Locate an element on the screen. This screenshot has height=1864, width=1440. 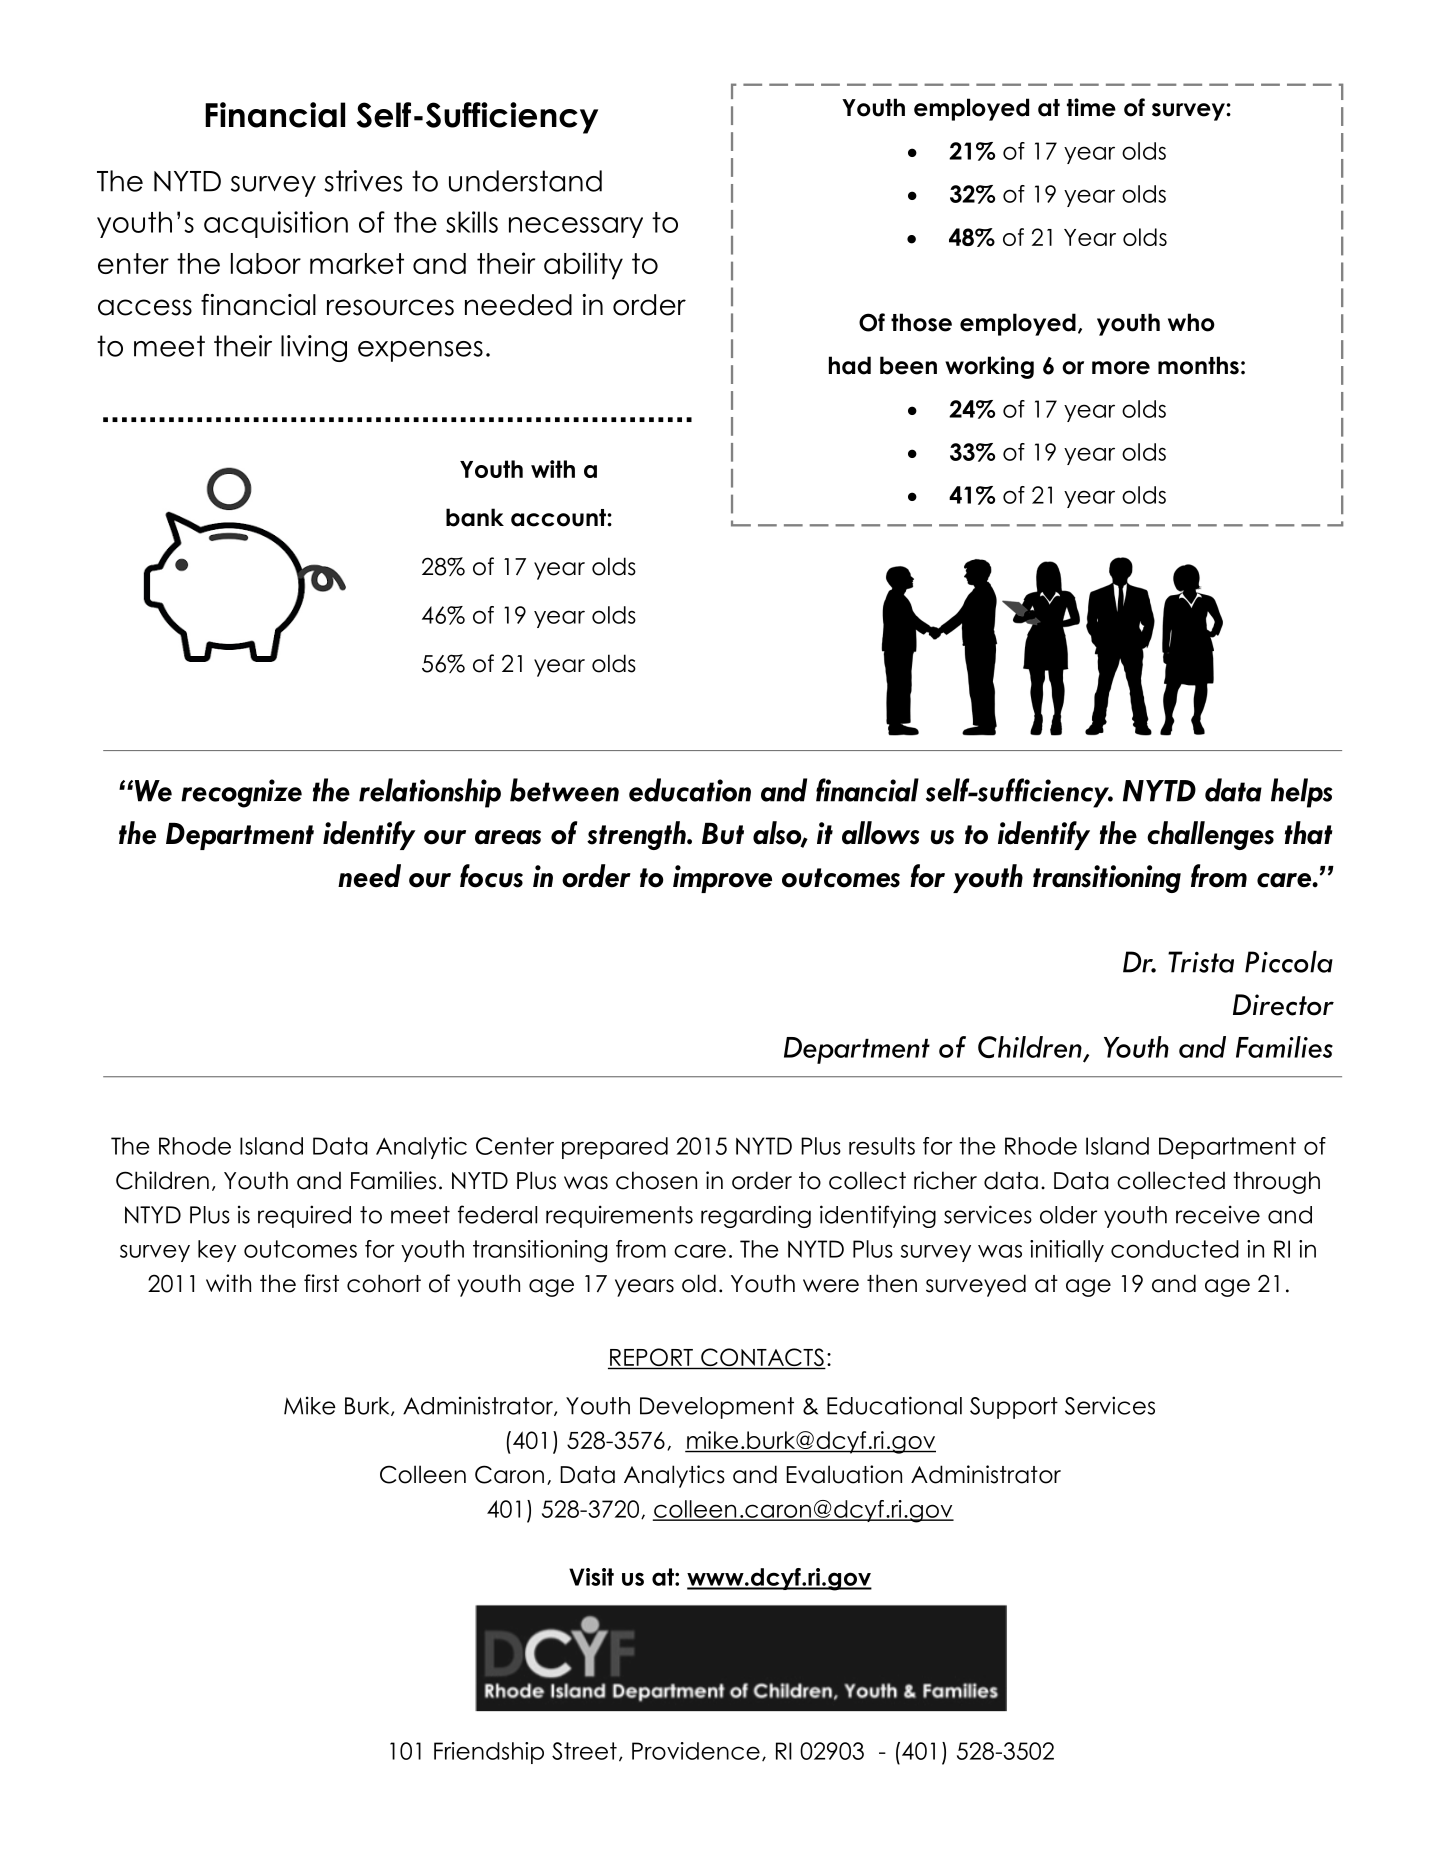
necessary is located at coordinates (576, 227).
